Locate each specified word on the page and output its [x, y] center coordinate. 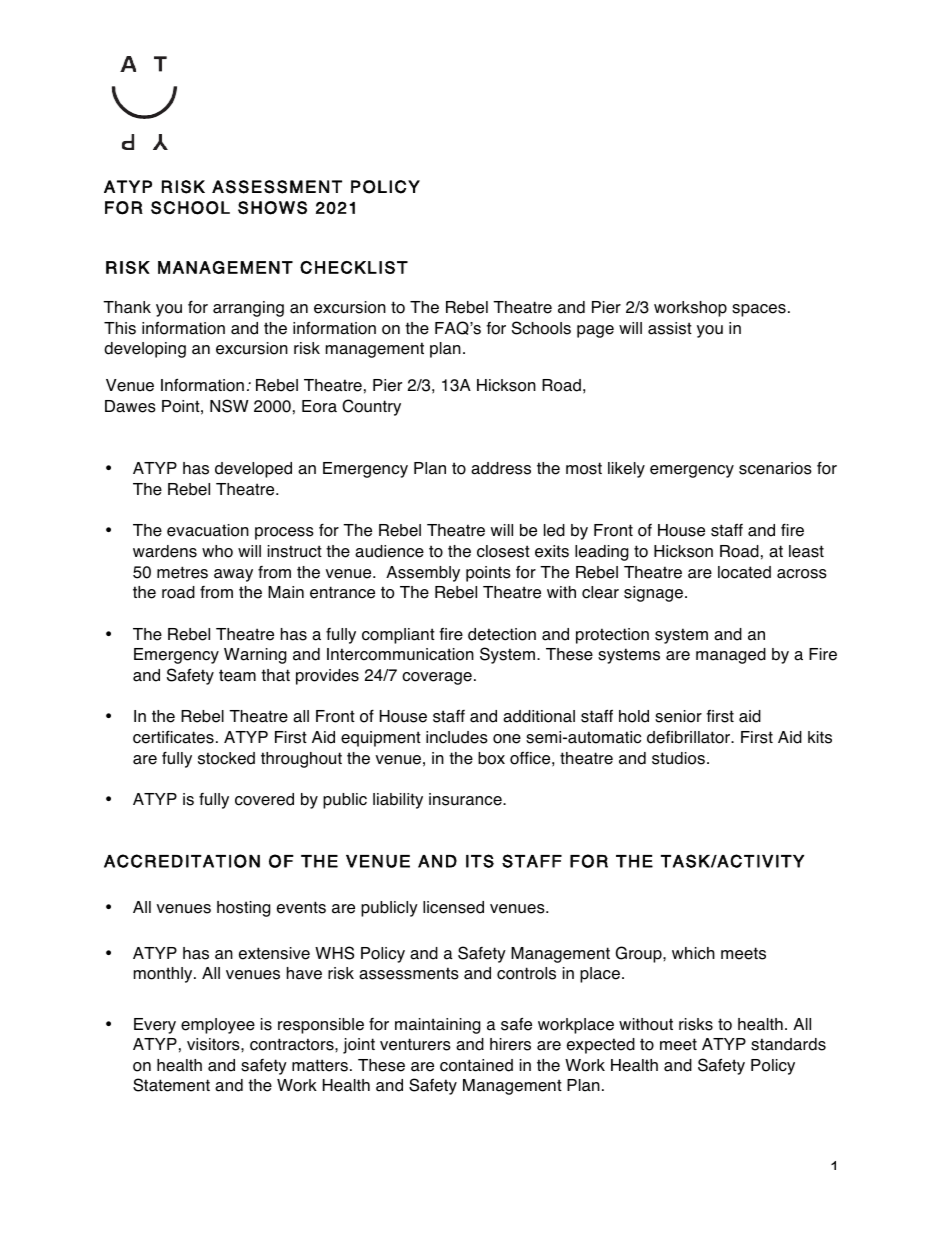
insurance [466, 799]
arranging [248, 309]
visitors [214, 1044]
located [744, 572]
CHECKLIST [354, 267]
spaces [759, 310]
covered [264, 799]
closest [503, 551]
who [217, 551]
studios [678, 758]
